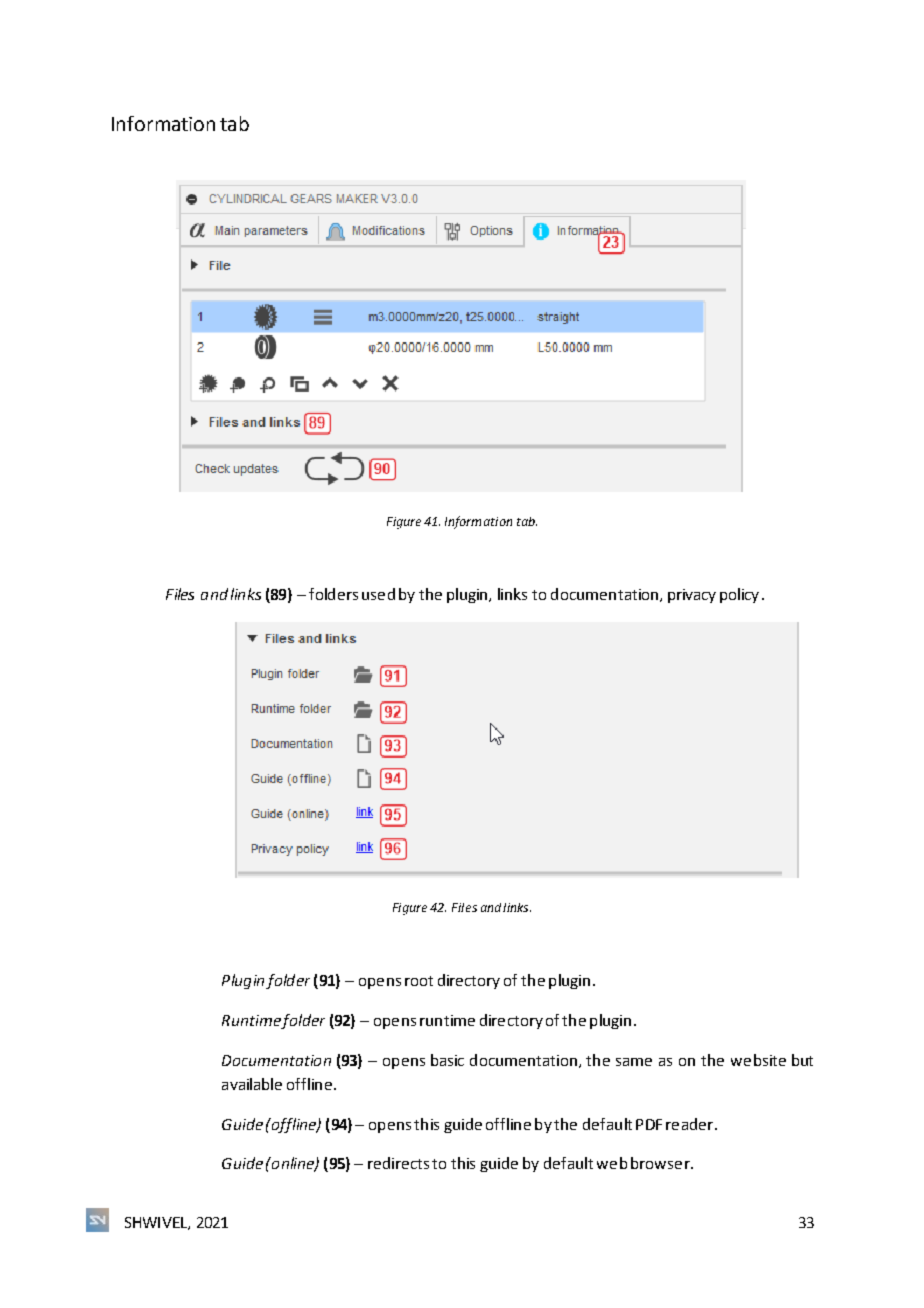  What do you see at coordinates (378, 594) in the image?
I see `used` at bounding box center [378, 594].
